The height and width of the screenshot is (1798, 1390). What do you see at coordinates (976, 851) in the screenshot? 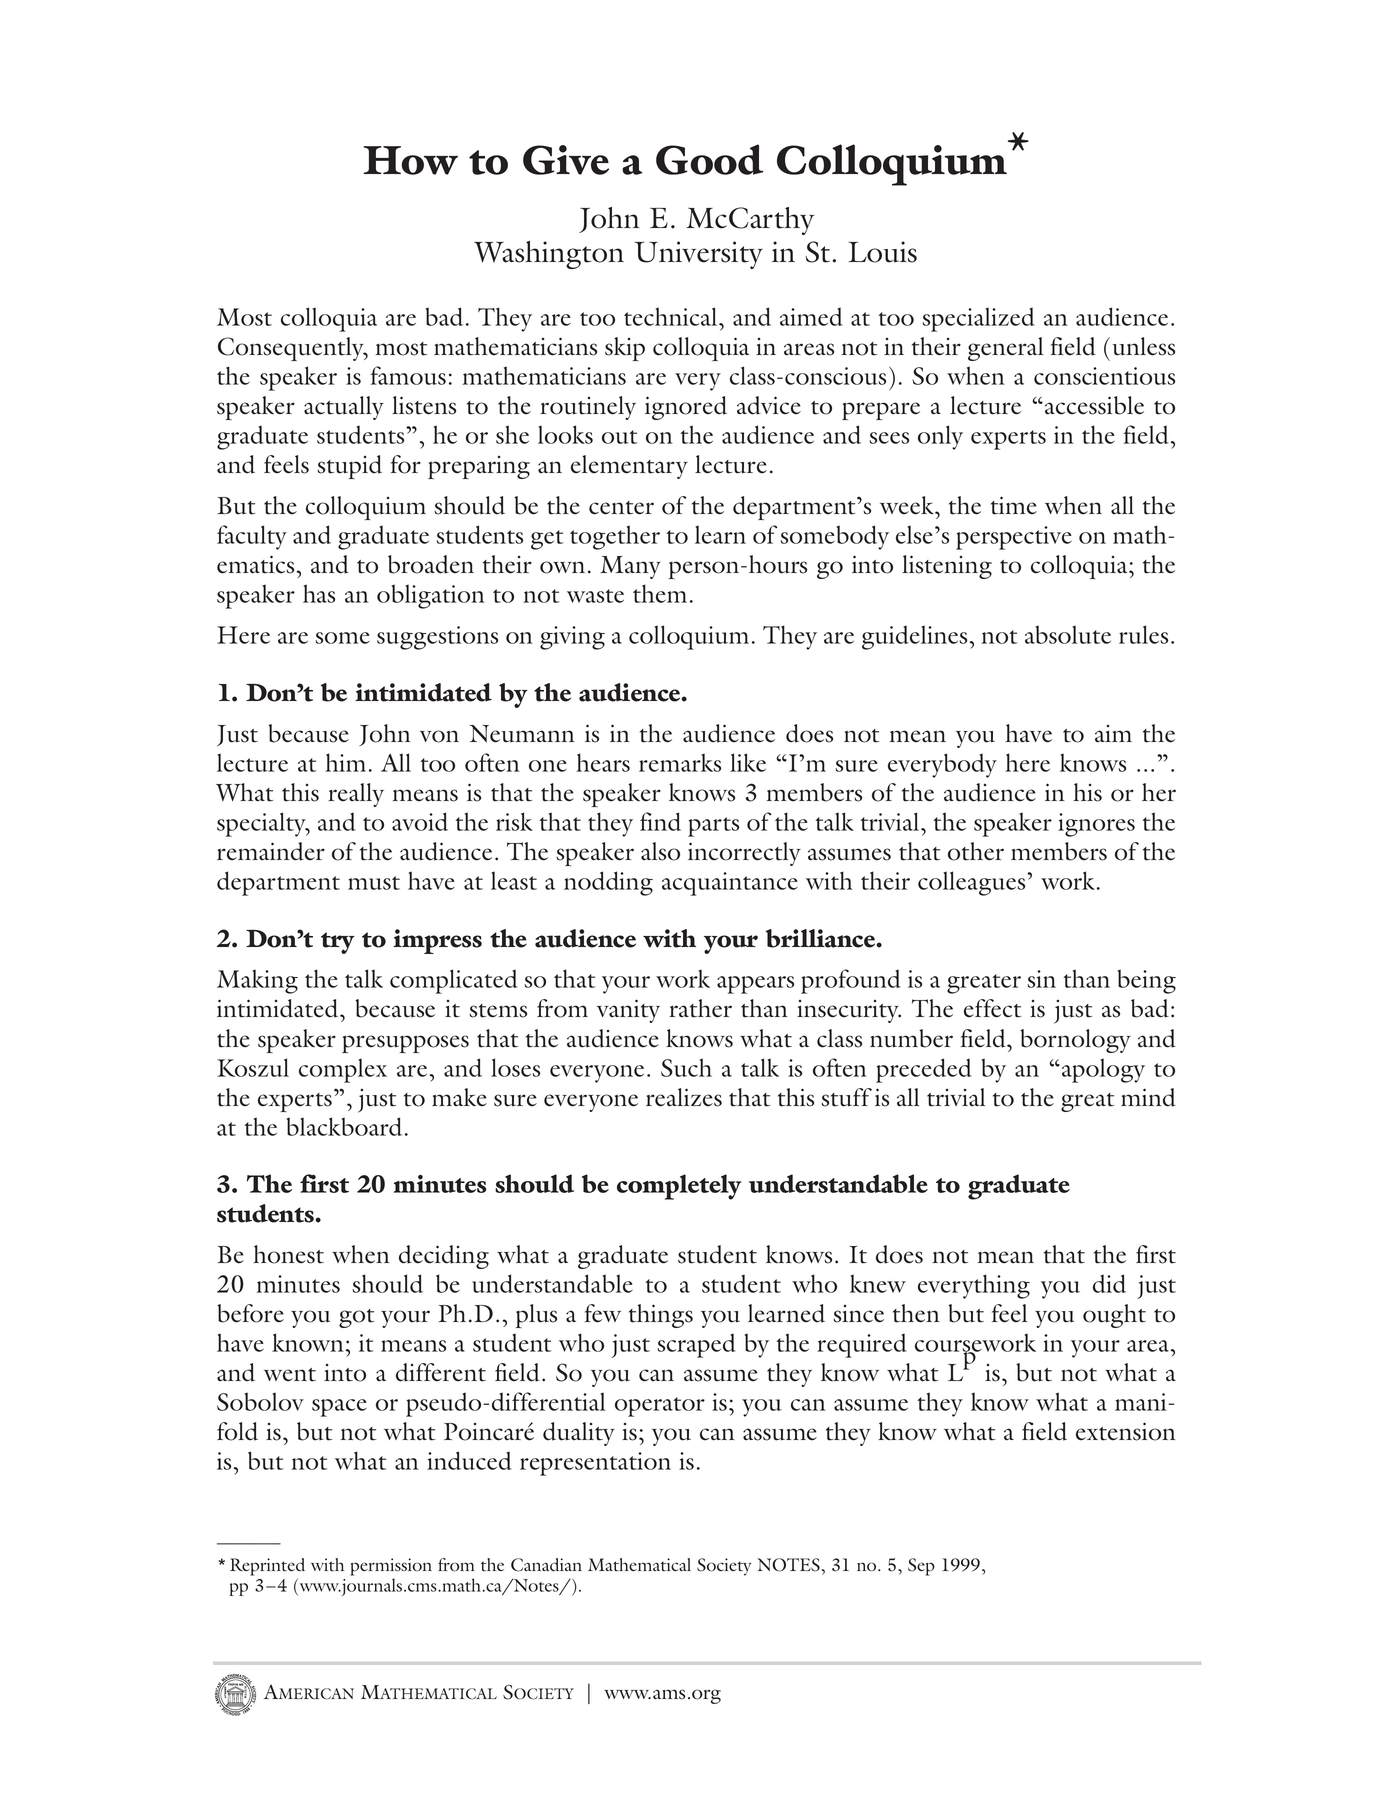
I see `other` at bounding box center [976, 851].
